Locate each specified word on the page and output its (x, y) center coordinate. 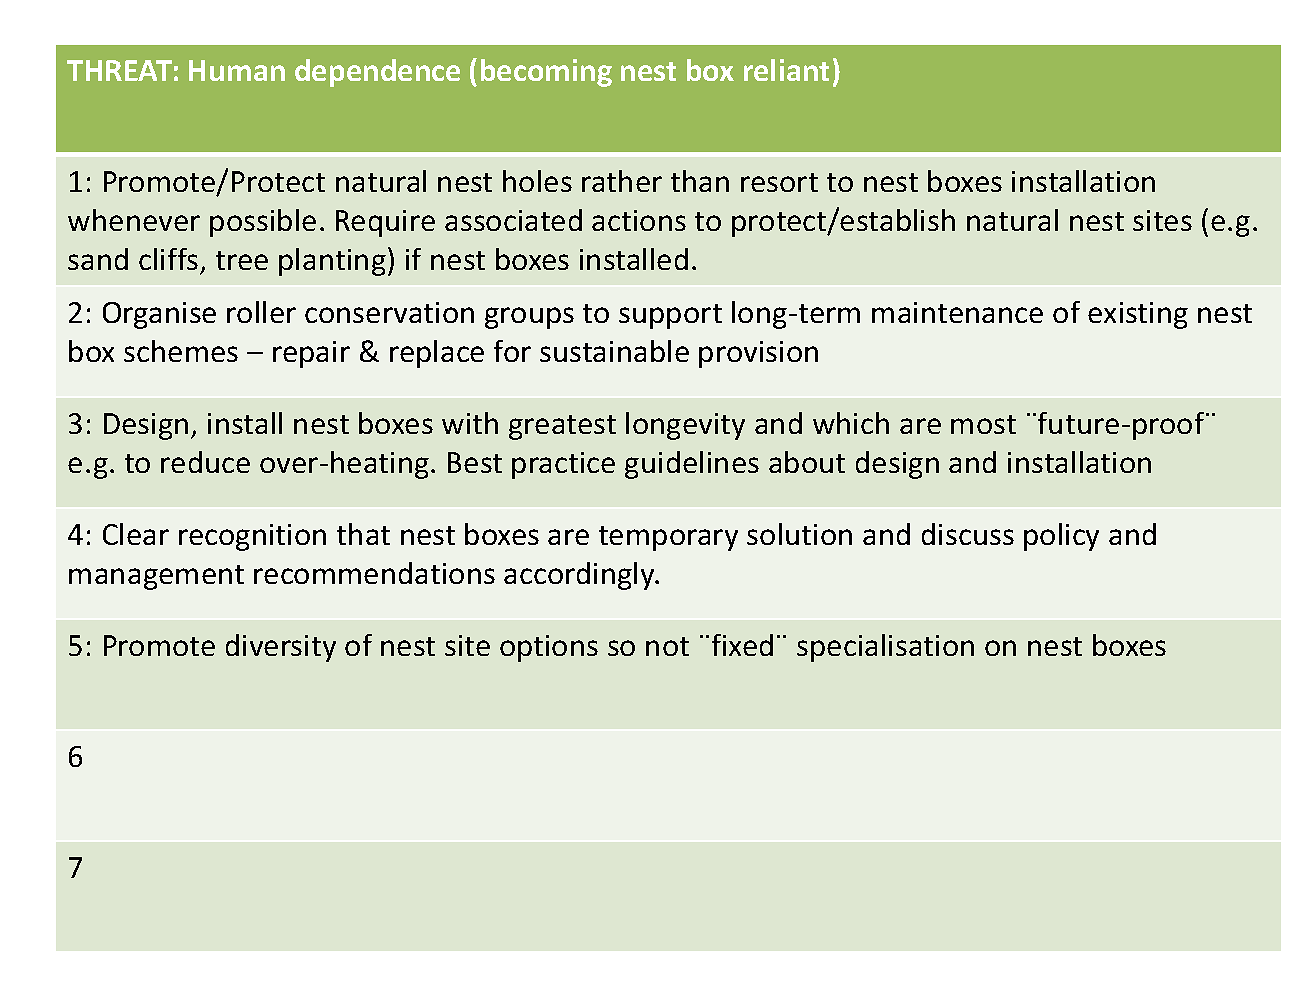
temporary (668, 538)
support (670, 316)
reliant (786, 70)
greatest (562, 427)
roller (261, 312)
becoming (546, 73)
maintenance (957, 312)
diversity (281, 648)
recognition (252, 537)
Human (237, 70)
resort (779, 182)
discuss (968, 534)
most (983, 424)
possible (263, 223)
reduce (205, 462)
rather (622, 181)
